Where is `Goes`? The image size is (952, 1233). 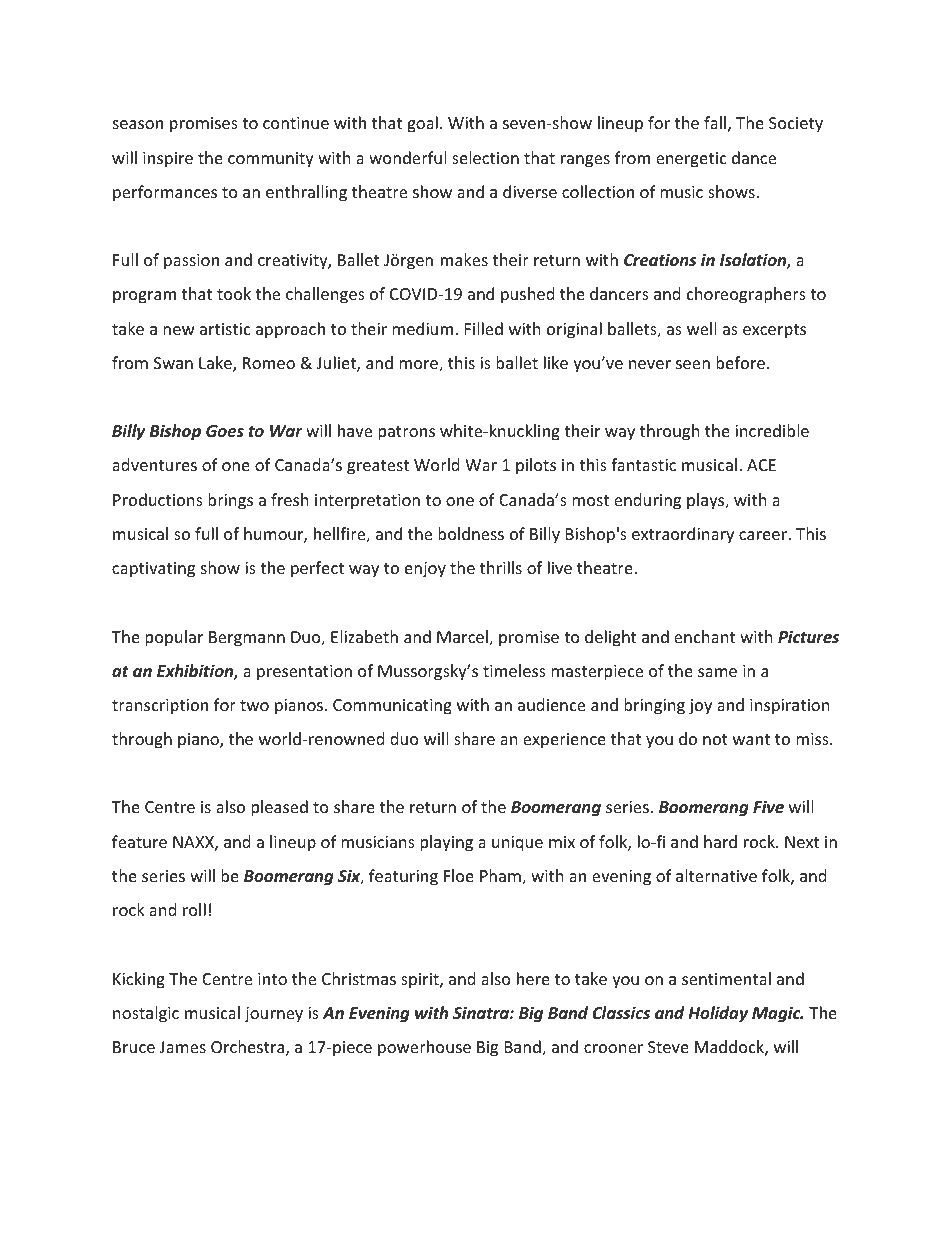 Goes is located at coordinates (225, 431).
